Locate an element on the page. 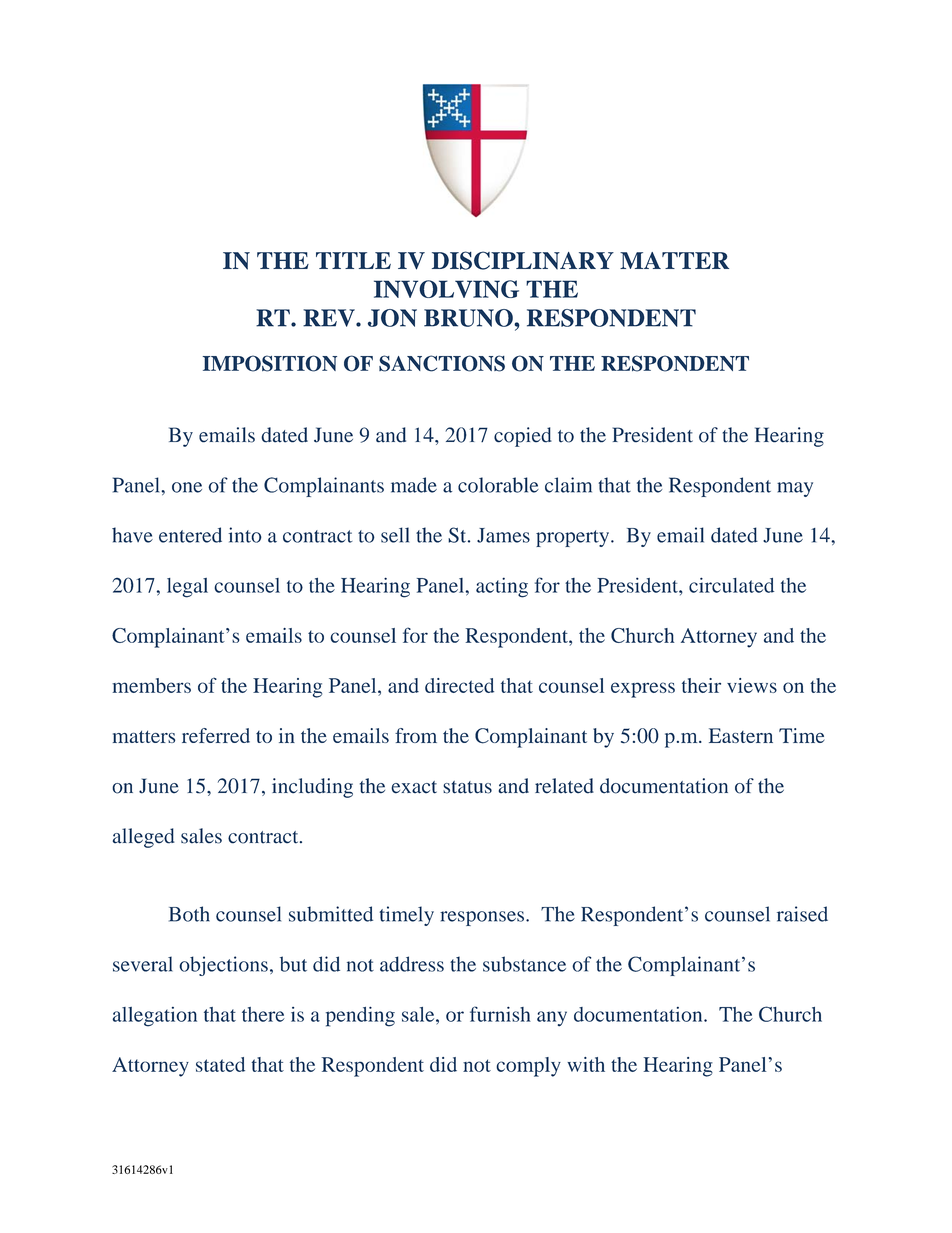 The height and width of the image is (1233, 952). REV is located at coordinates (330, 318).
